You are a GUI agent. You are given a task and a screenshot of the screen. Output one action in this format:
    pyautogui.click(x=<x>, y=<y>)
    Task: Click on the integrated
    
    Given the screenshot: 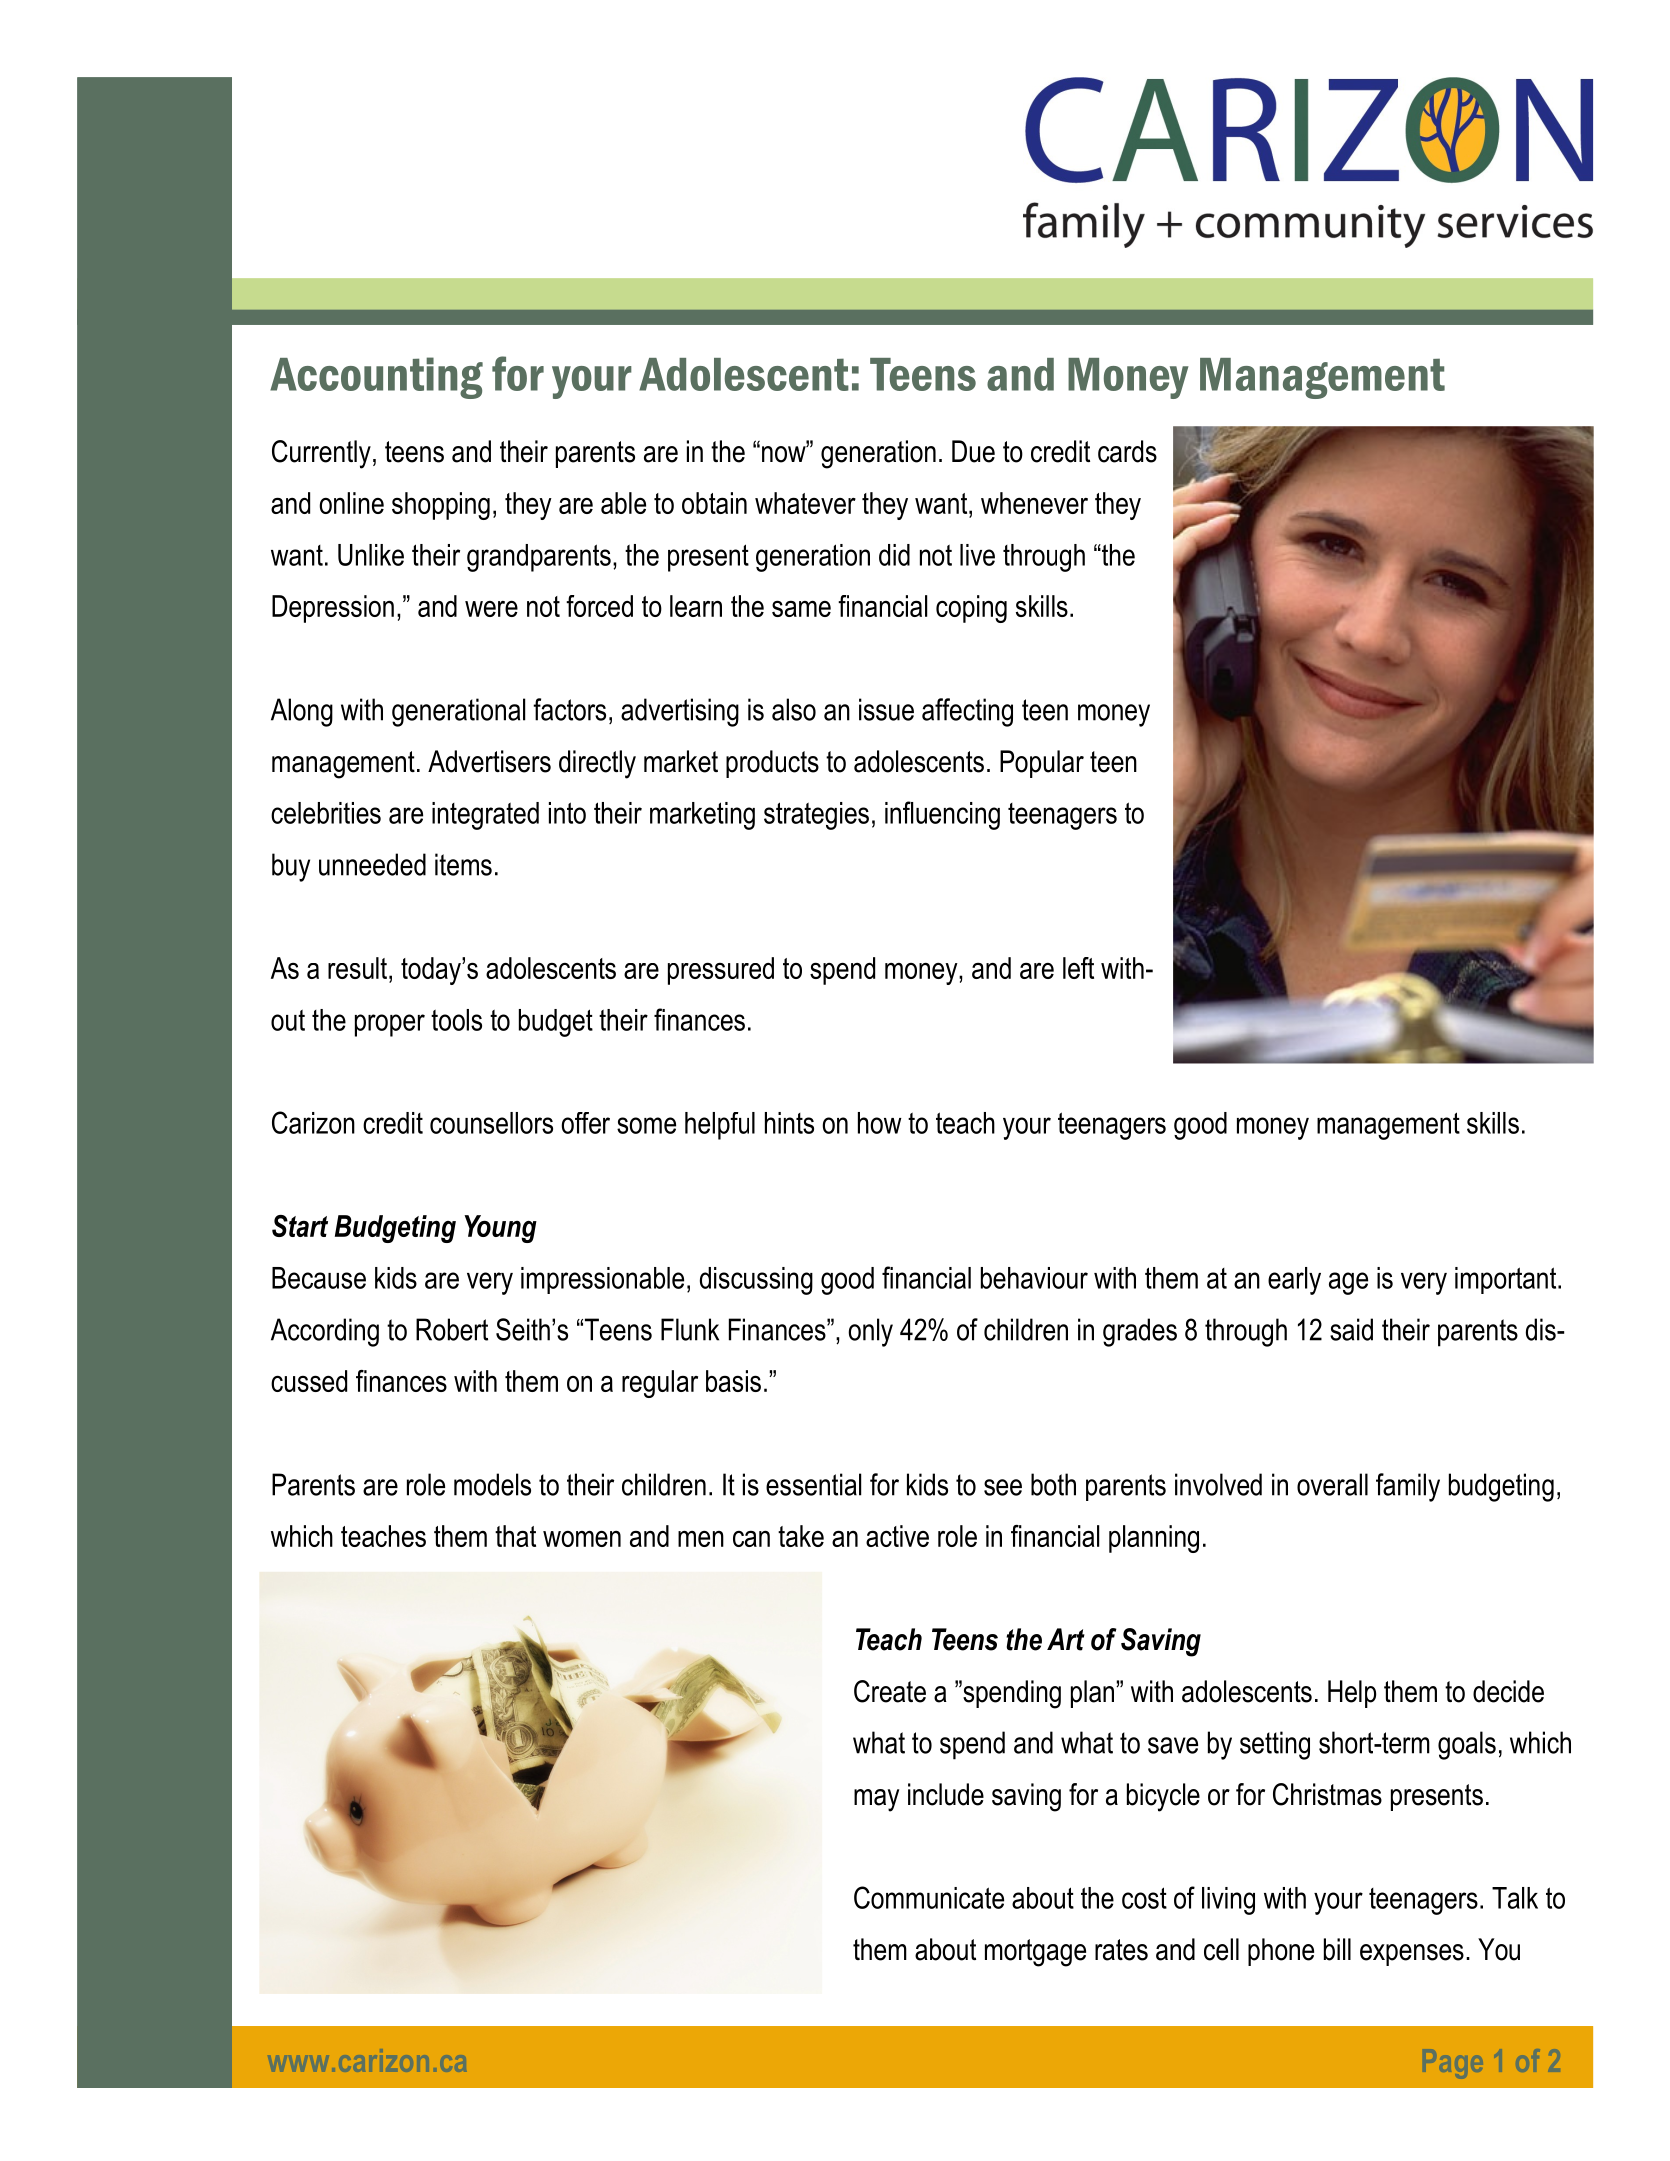 What is the action you would take?
    pyautogui.click(x=485, y=816)
